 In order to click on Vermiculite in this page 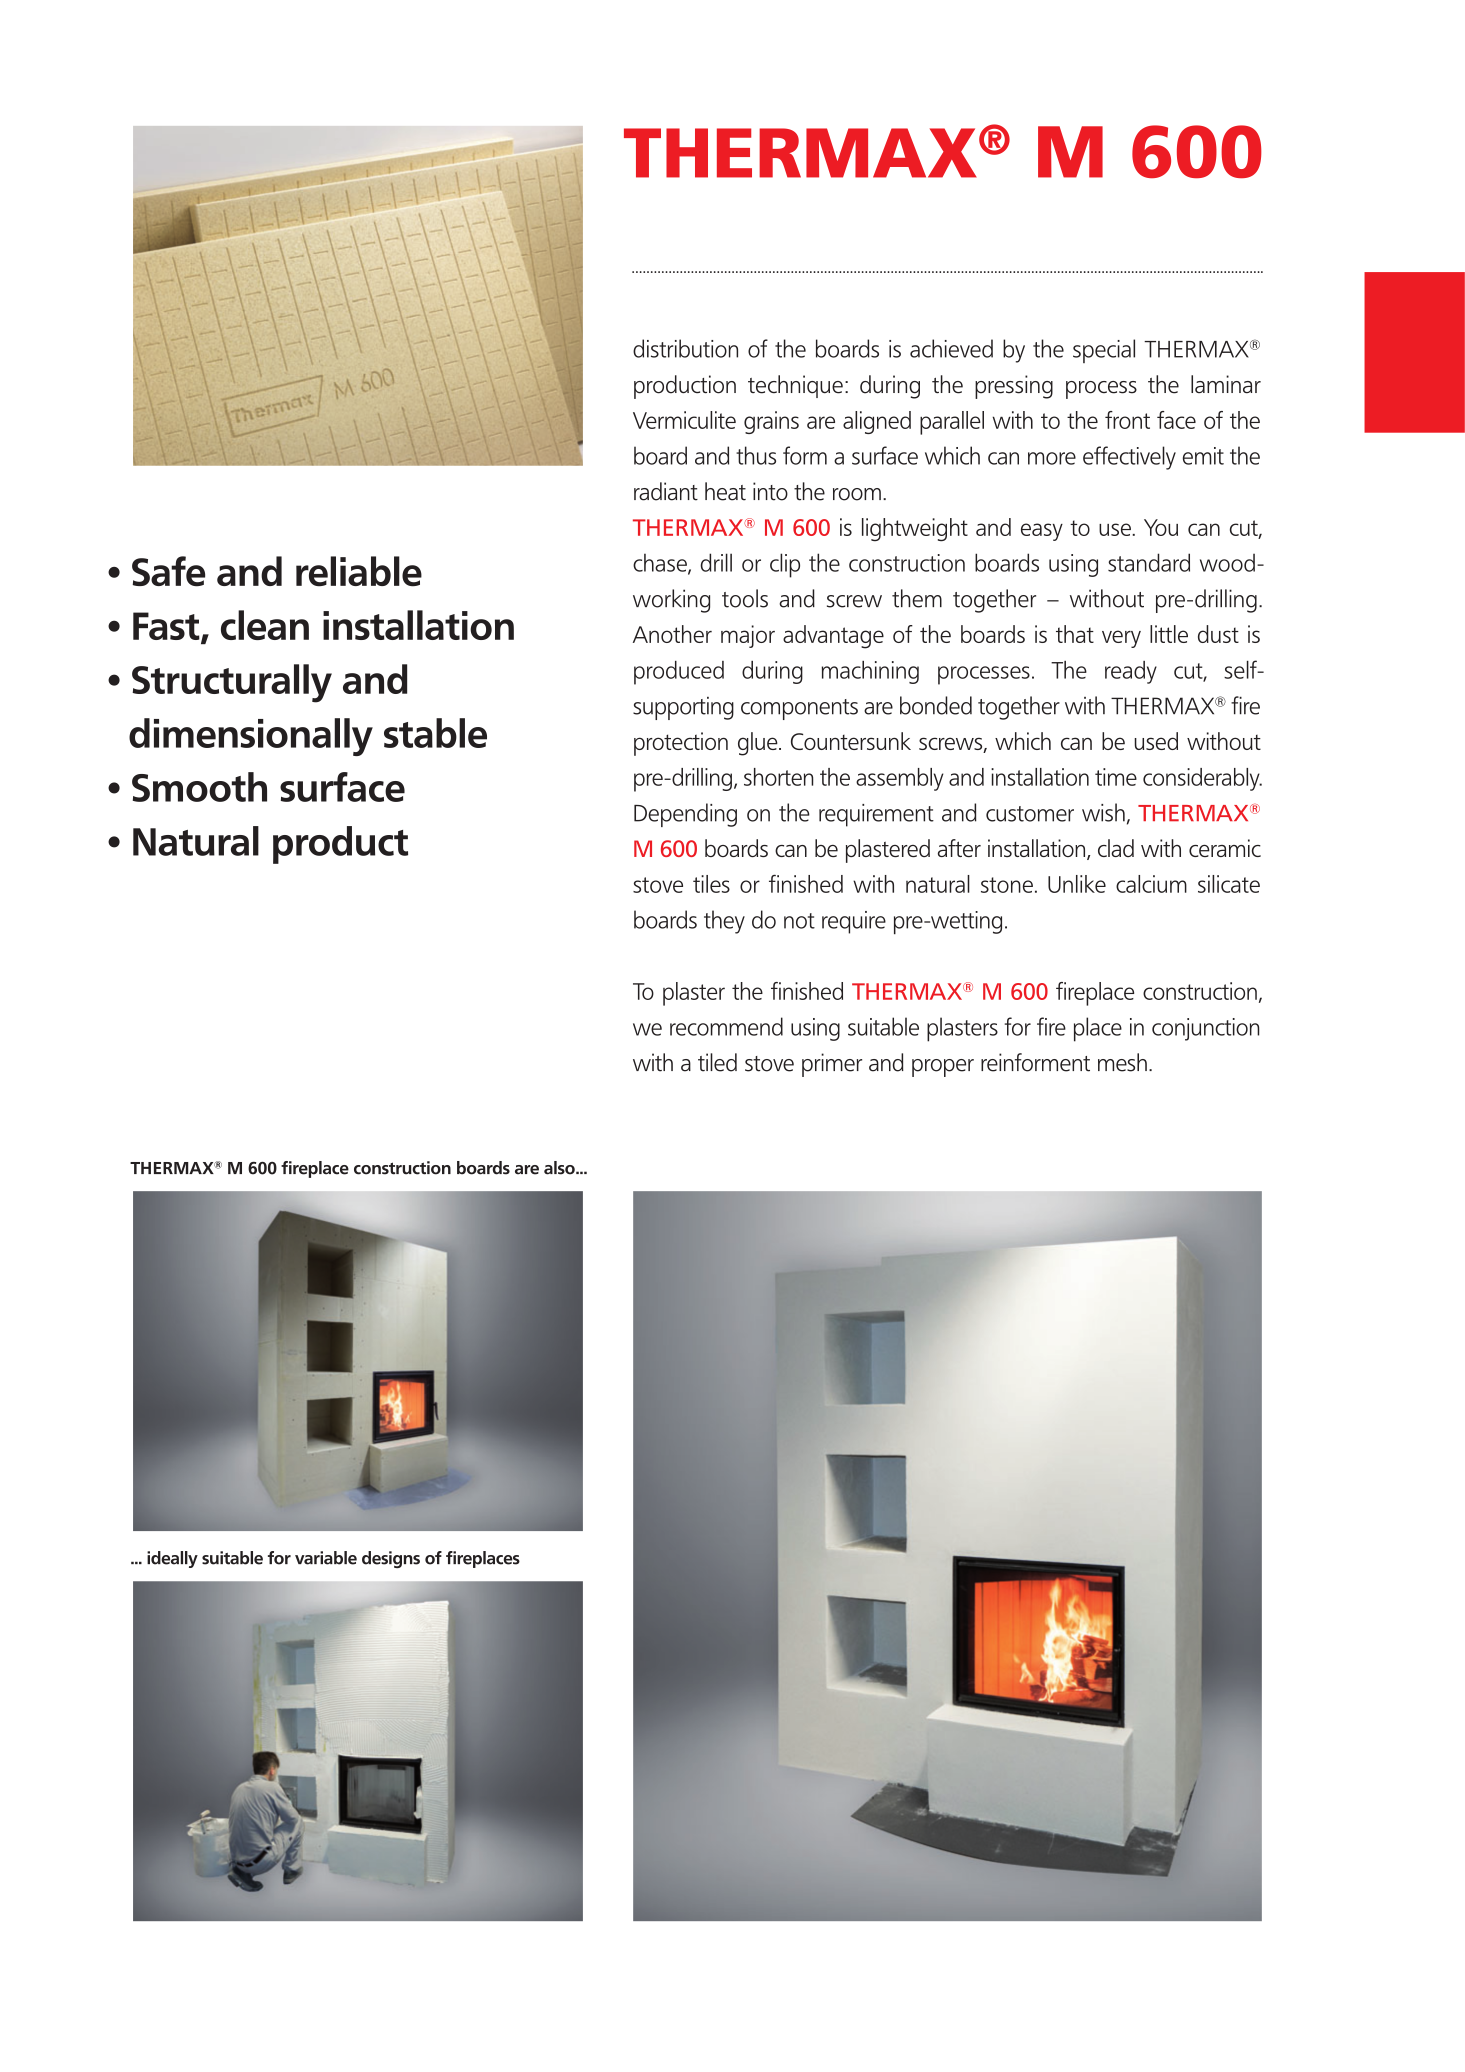, I will do `click(684, 420)`.
